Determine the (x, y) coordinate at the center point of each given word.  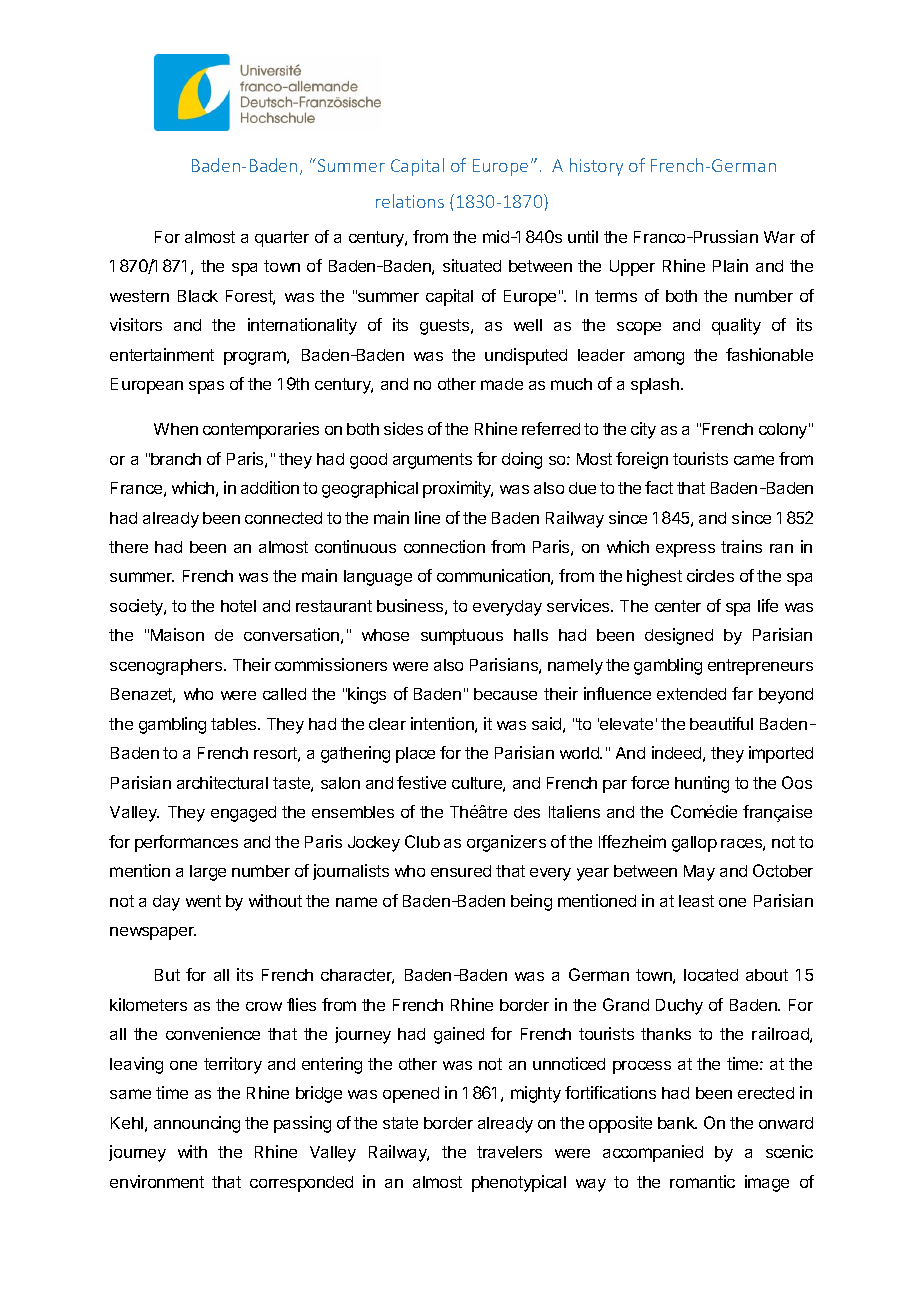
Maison (177, 634)
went (203, 901)
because (505, 694)
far (742, 693)
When (176, 429)
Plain (730, 265)
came (754, 460)
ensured (461, 871)
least (696, 901)
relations (410, 201)
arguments (432, 461)
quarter (282, 239)
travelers (509, 1152)
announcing (197, 1124)
